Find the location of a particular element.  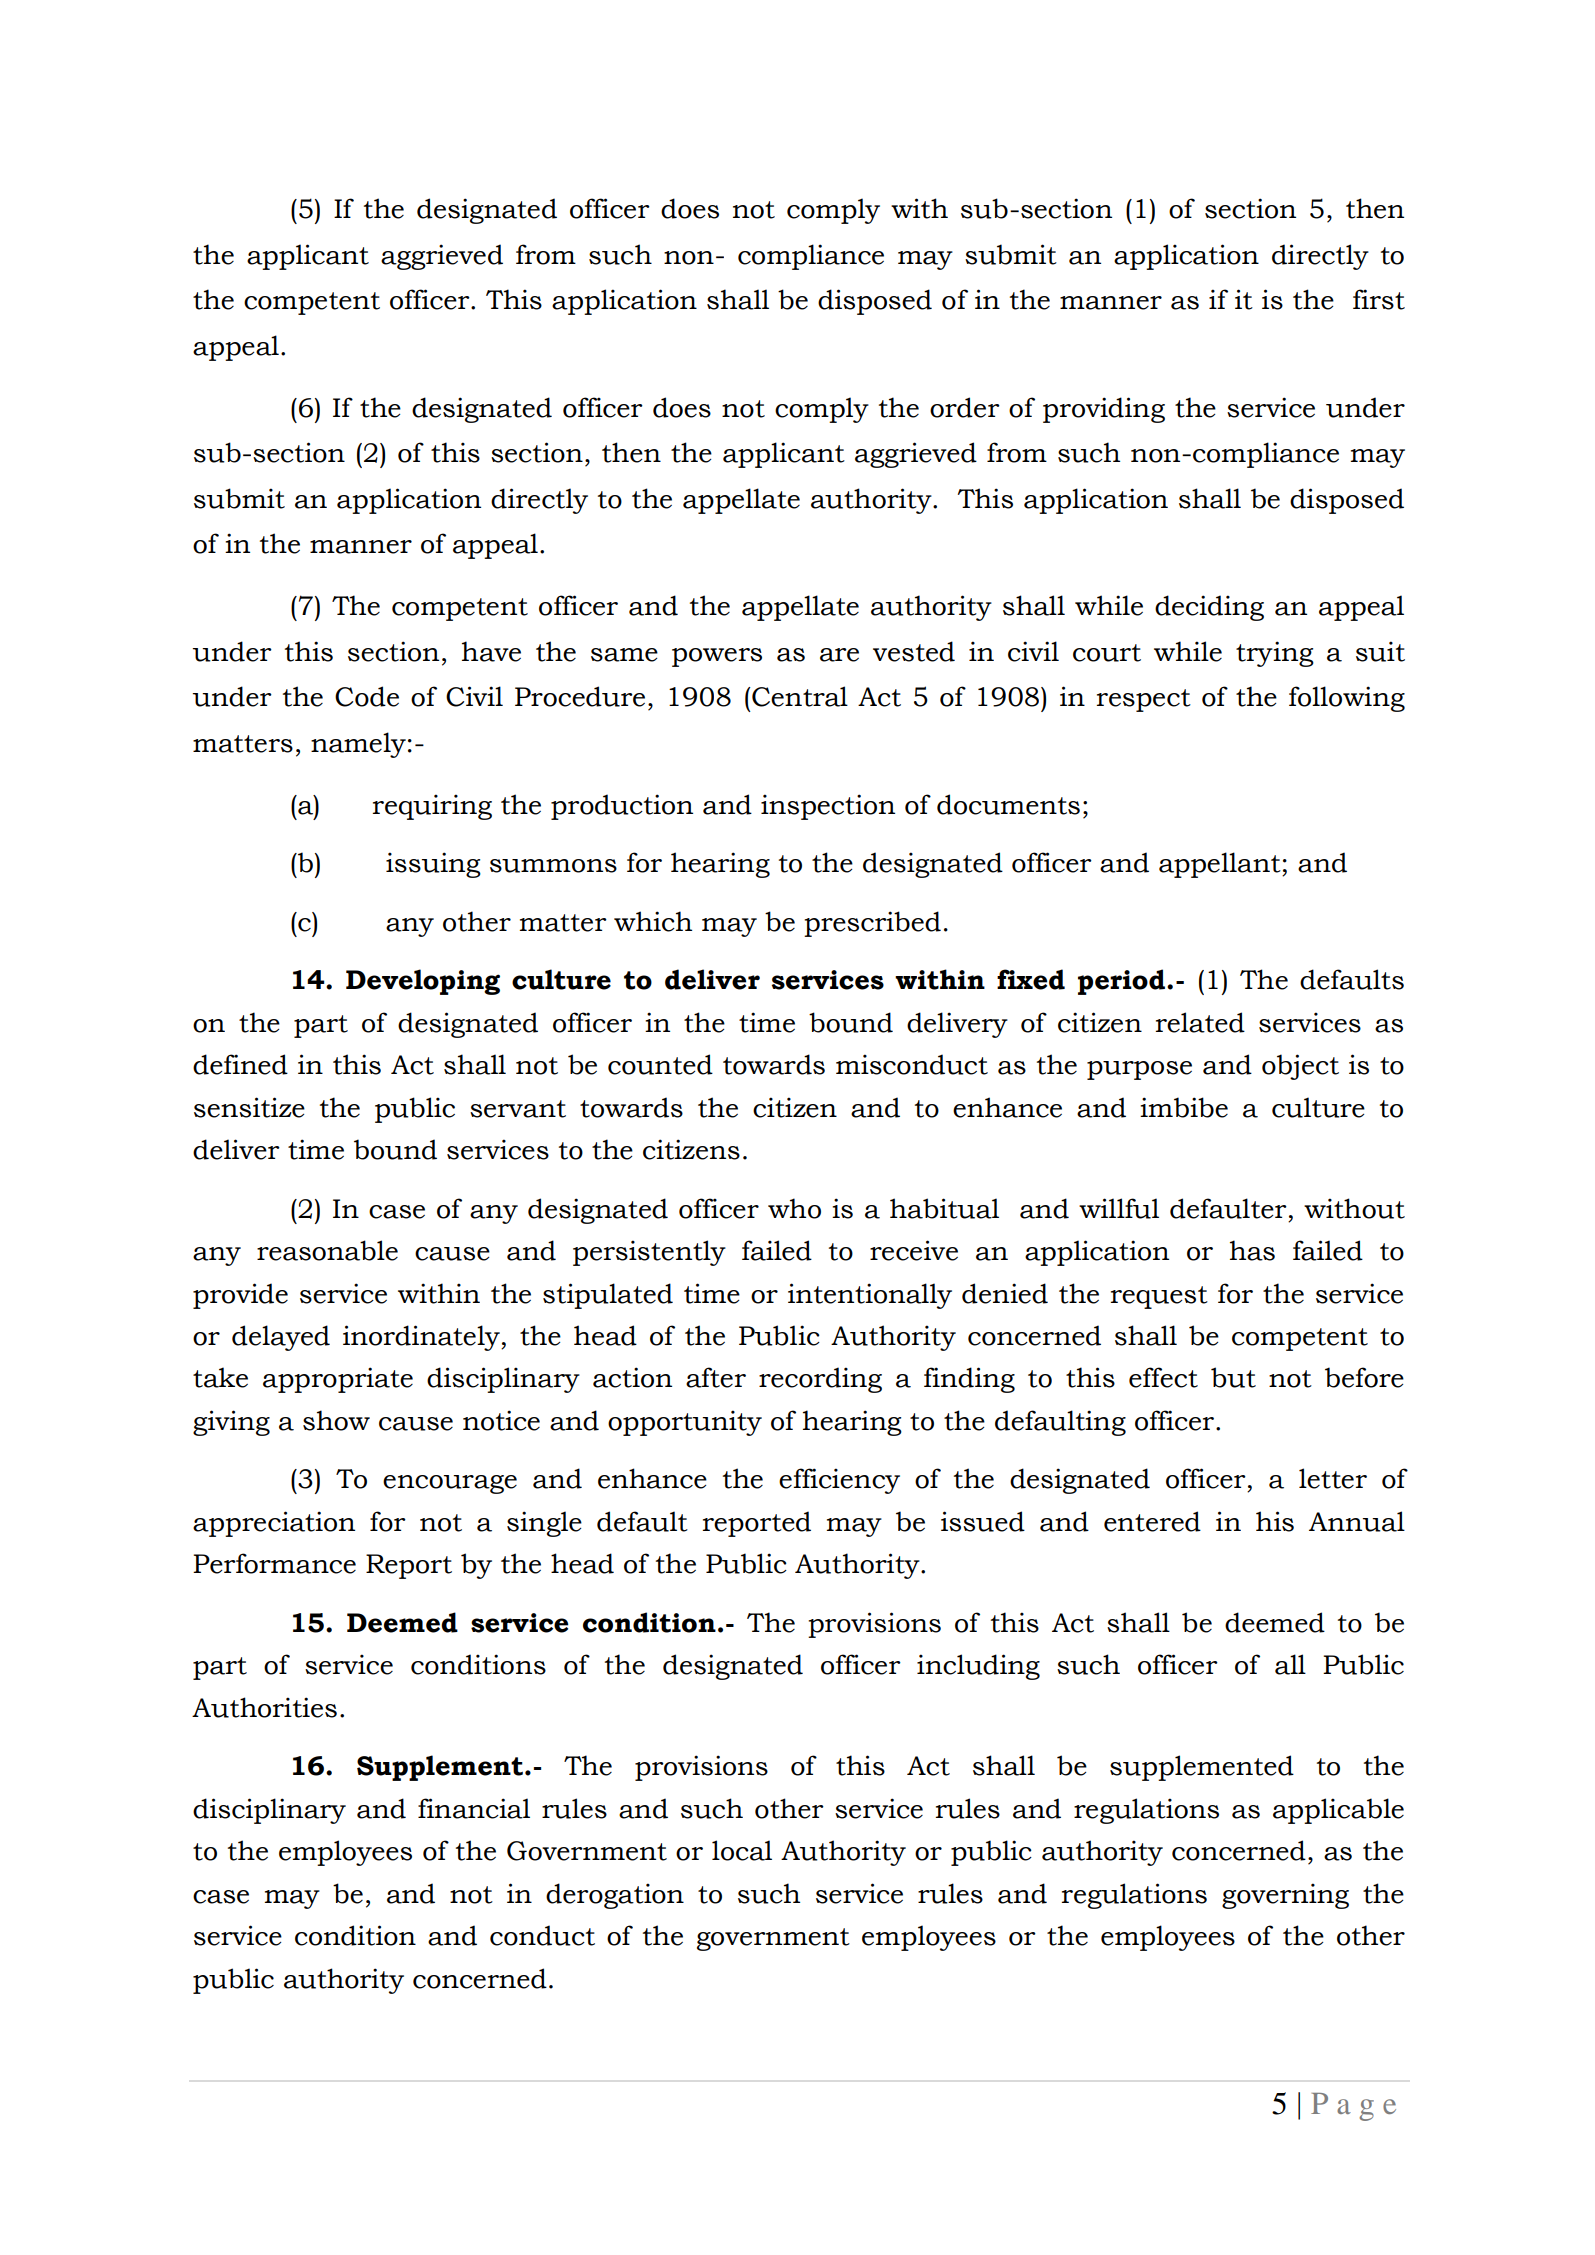

prescribed is located at coordinates (872, 924).
